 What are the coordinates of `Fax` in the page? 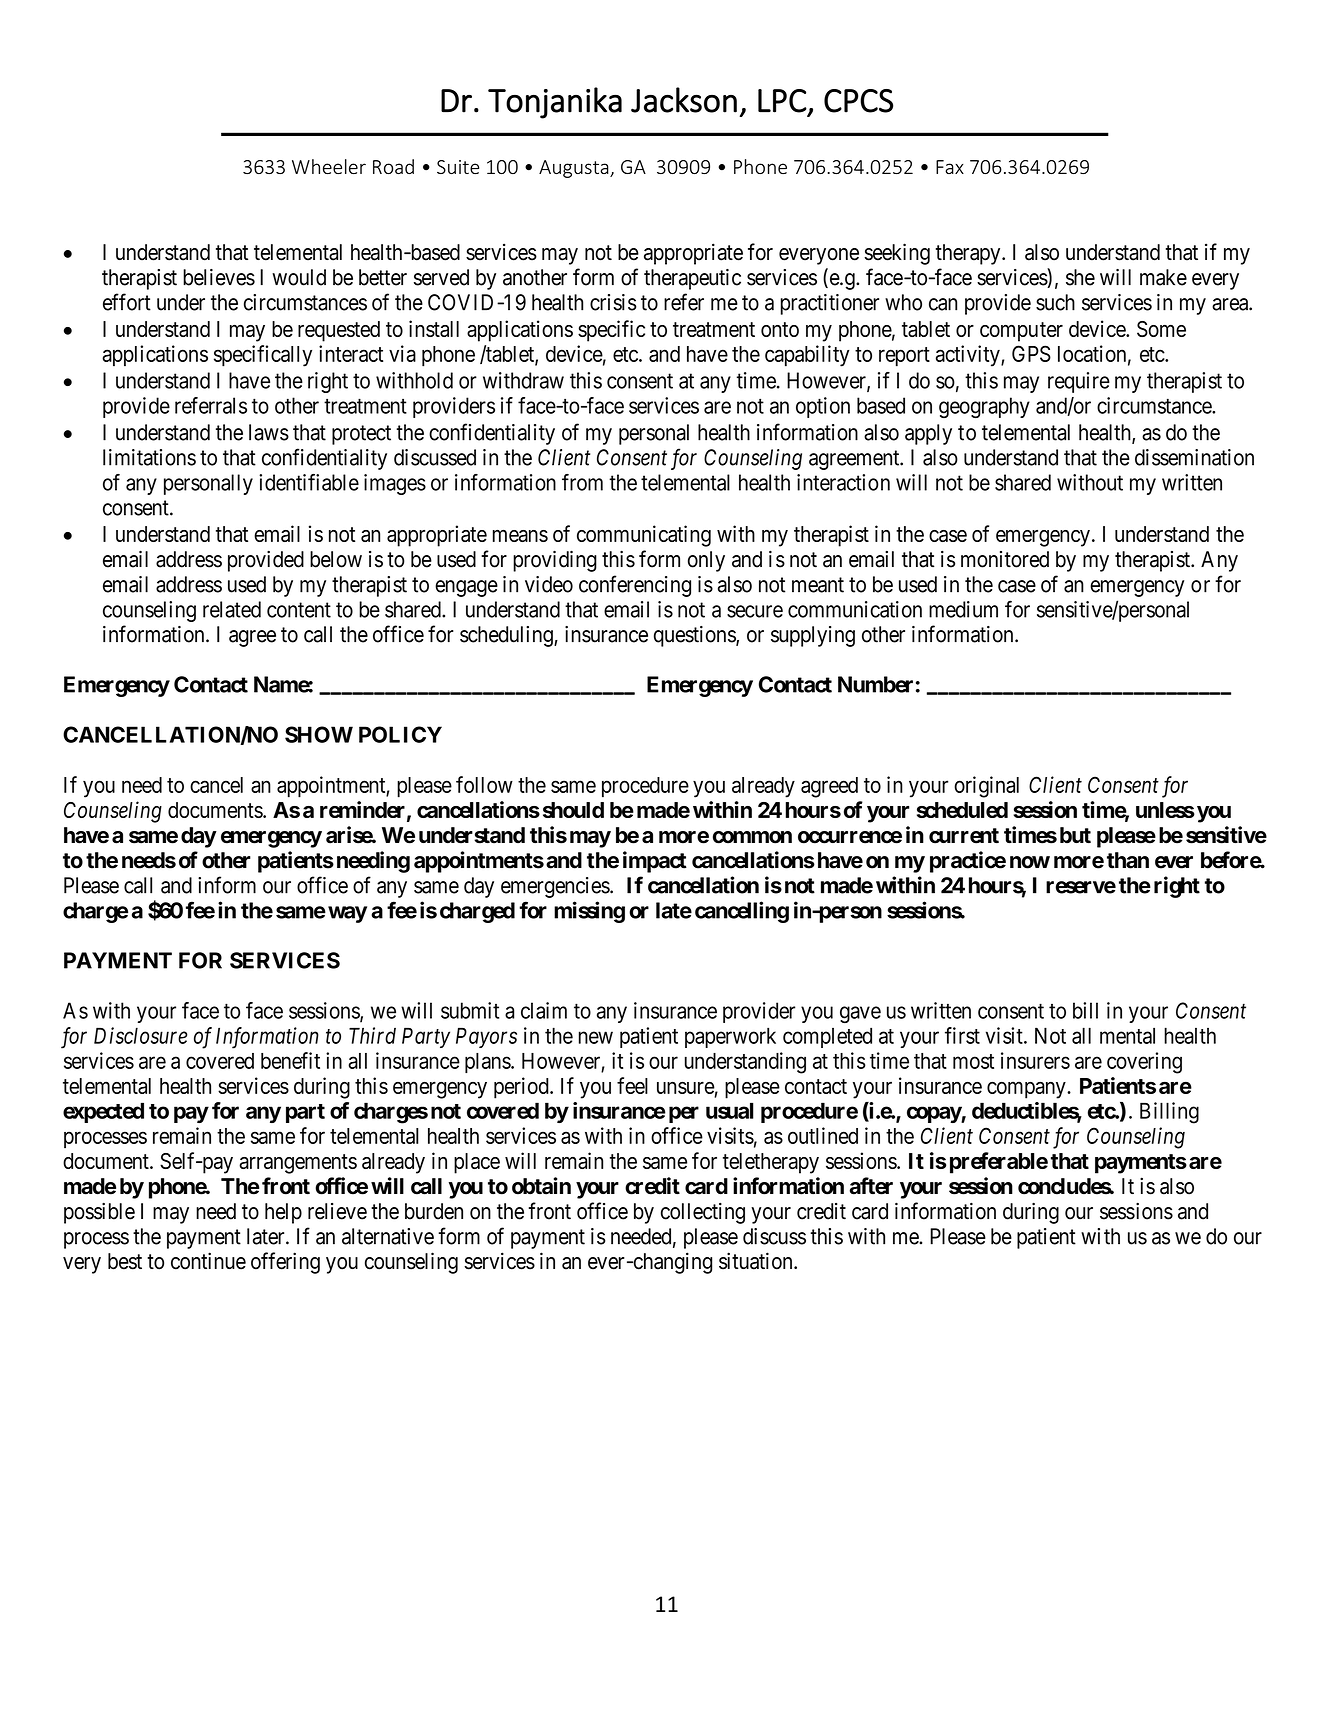 It's located at (950, 167).
